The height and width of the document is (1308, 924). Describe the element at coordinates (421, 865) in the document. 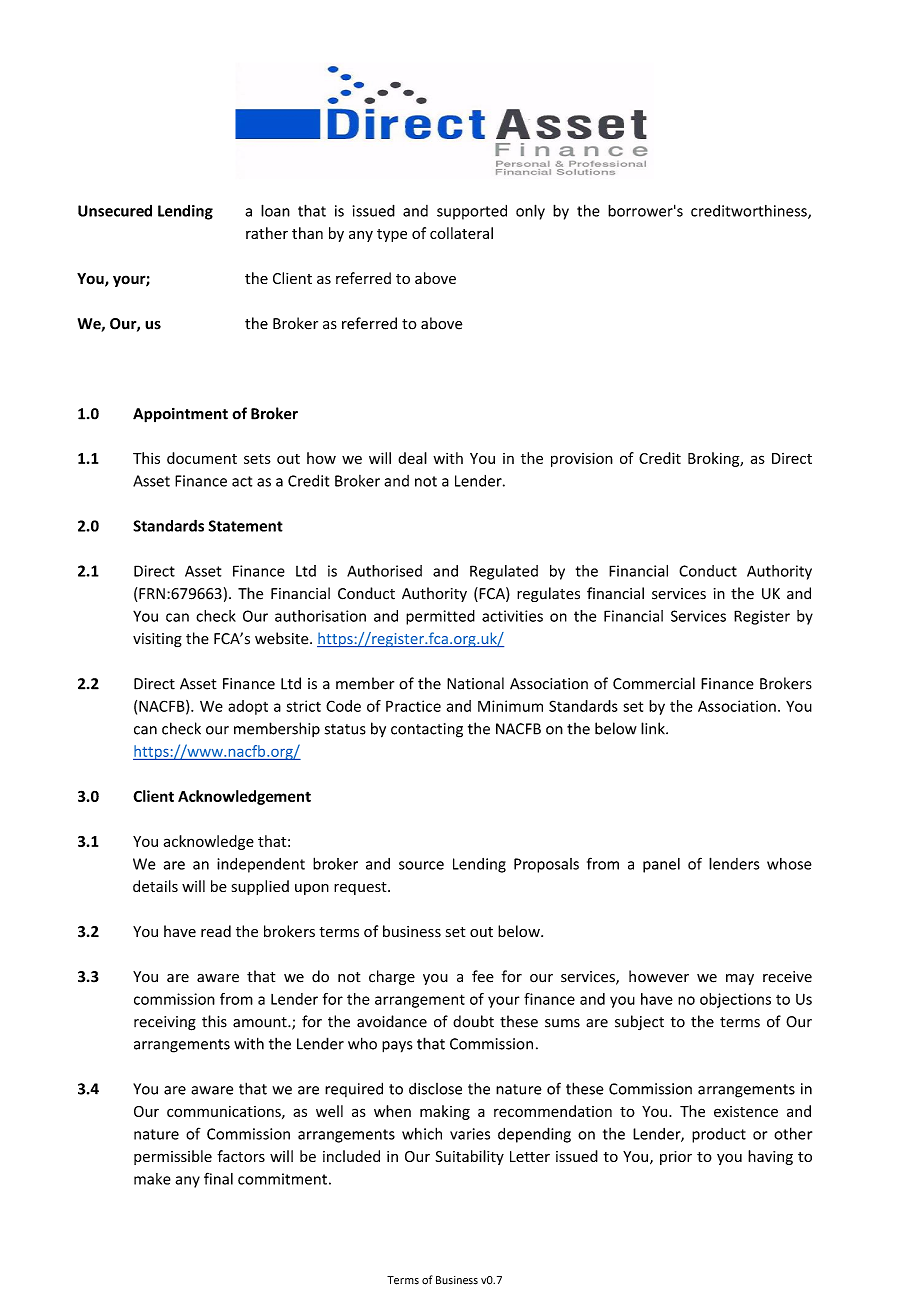

I see `source` at that location.
